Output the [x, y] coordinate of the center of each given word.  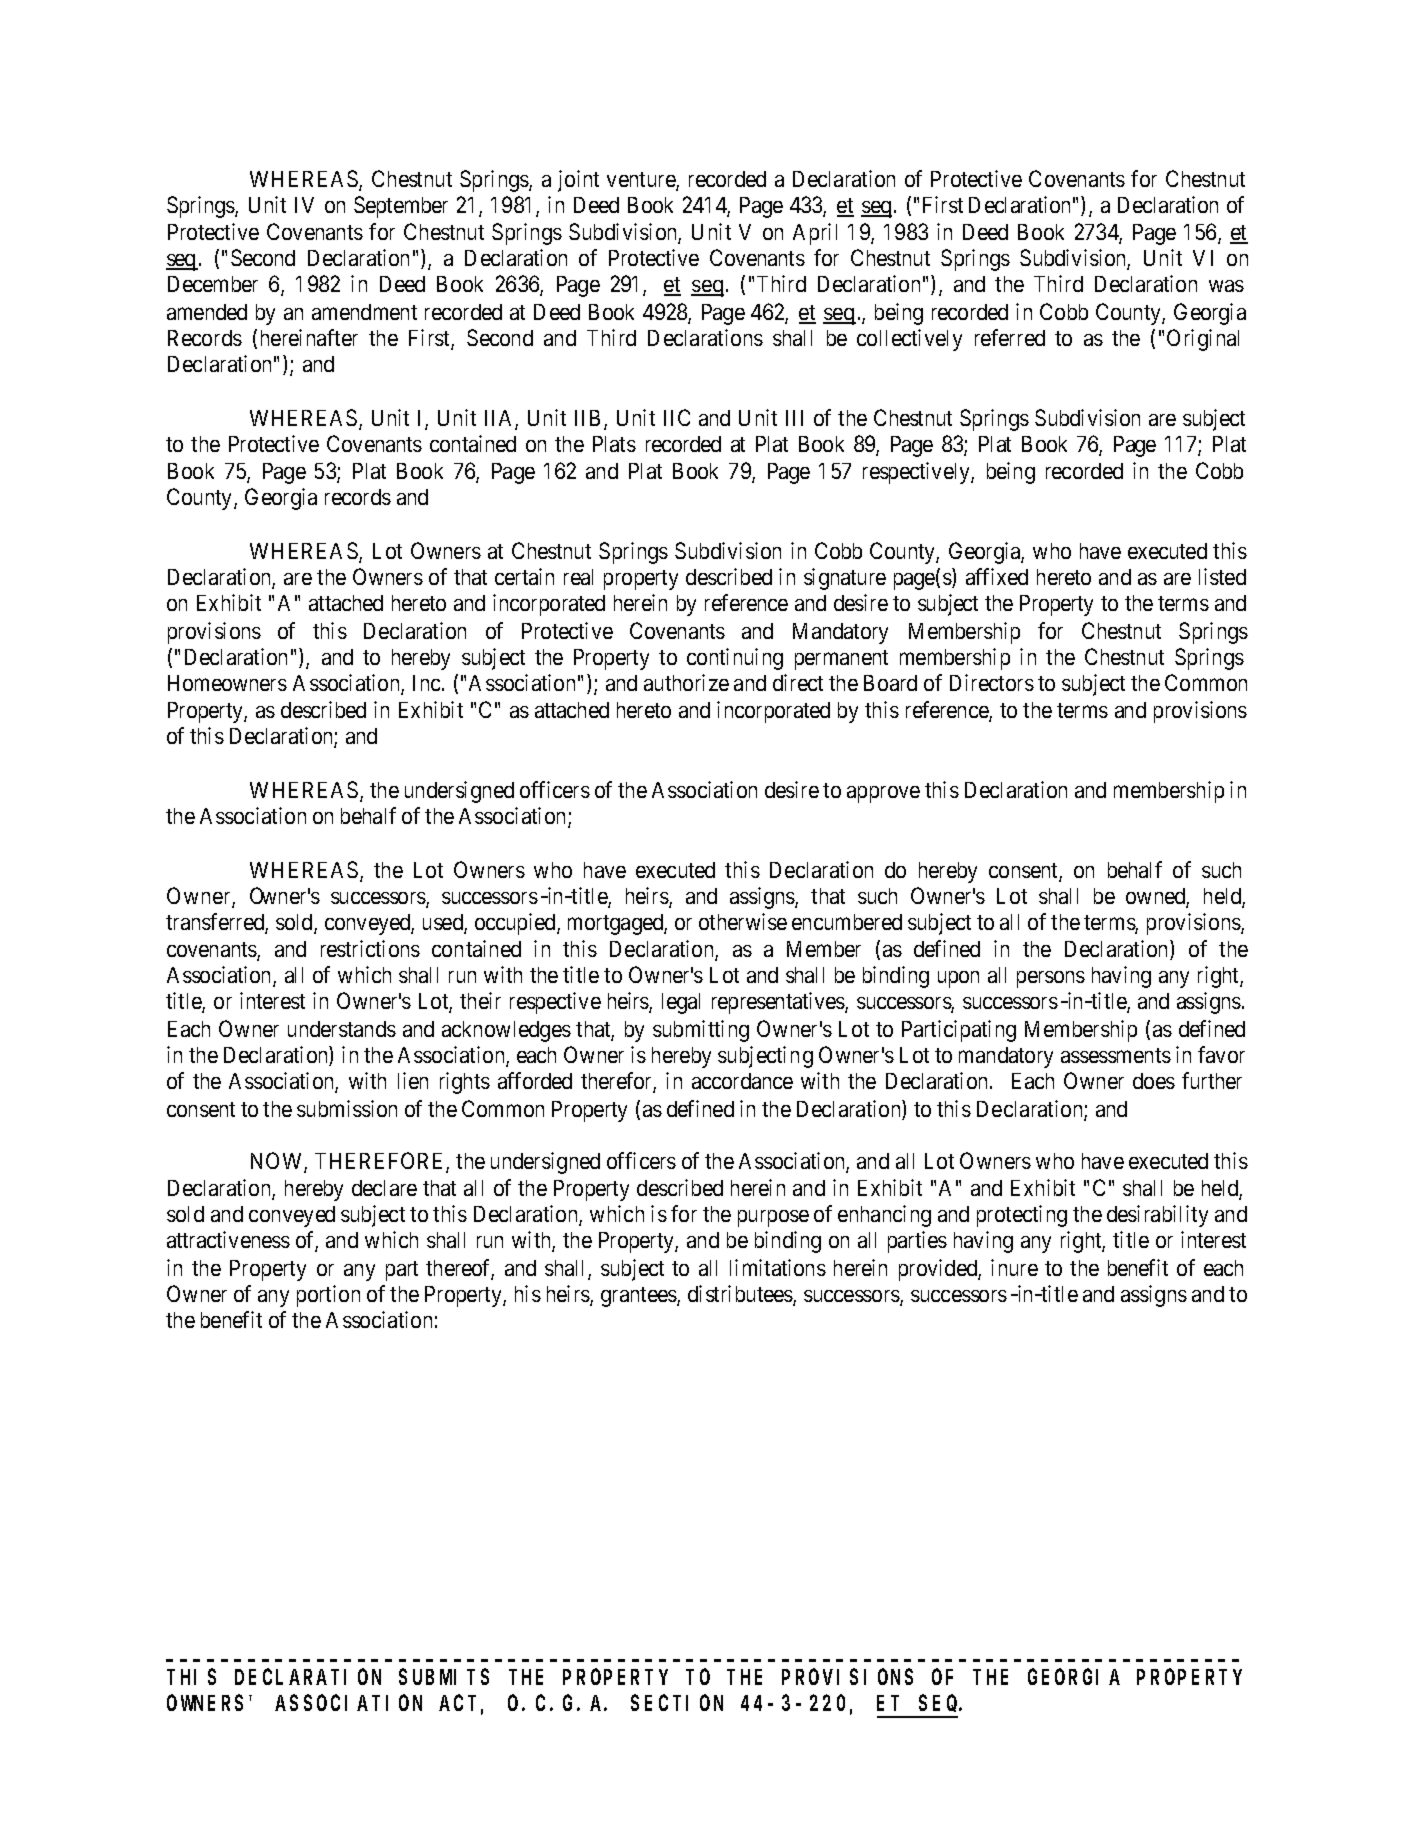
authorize [686, 682]
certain [524, 576]
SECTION [677, 1703]
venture [642, 181]
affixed [997, 576]
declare [384, 1188]
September [401, 207]
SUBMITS [444, 1677]
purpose [773, 1218]
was [1226, 286]
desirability [1157, 1216]
